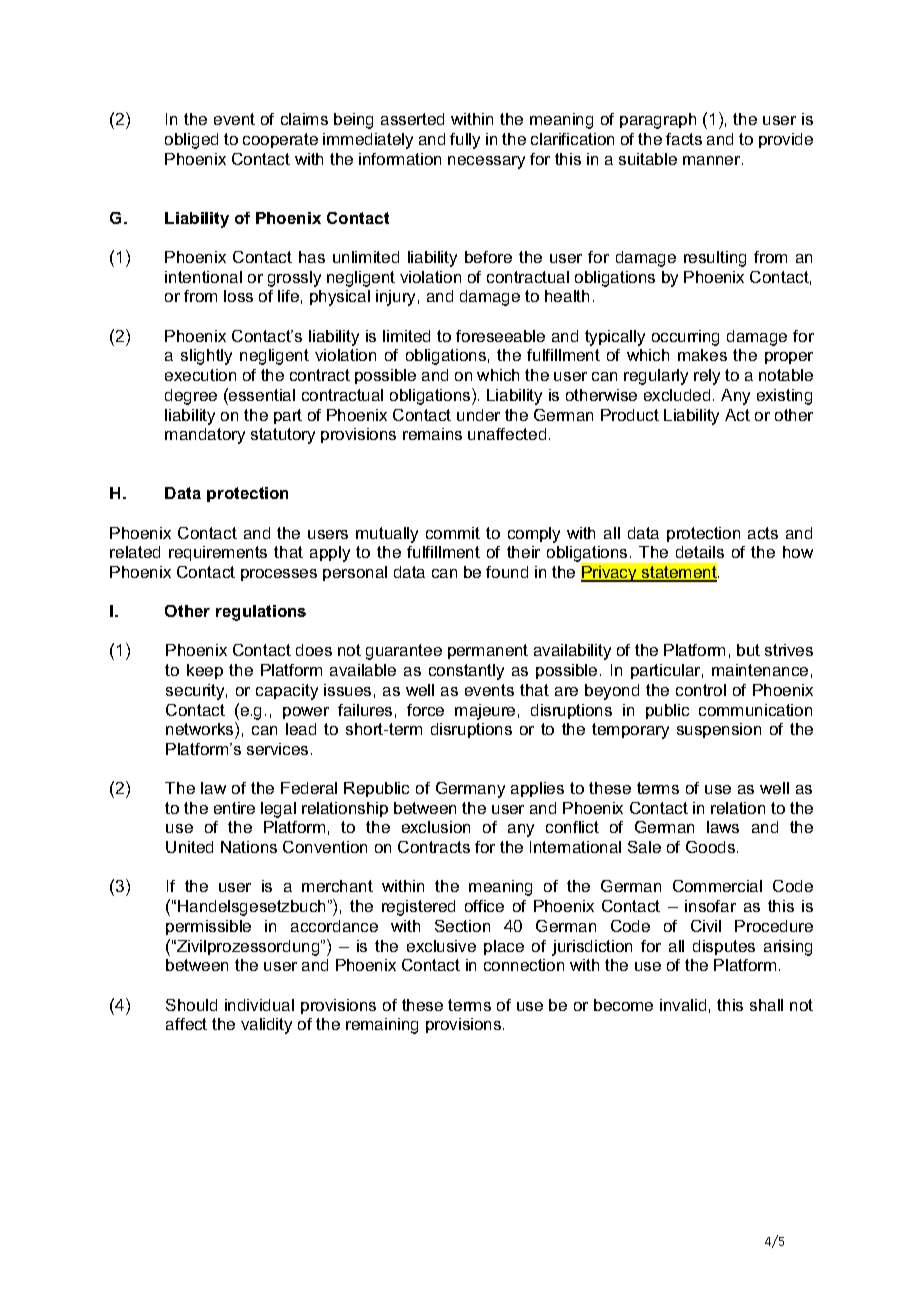  Describe the element at coordinates (713, 160) in the page. I see `manner` at that location.
